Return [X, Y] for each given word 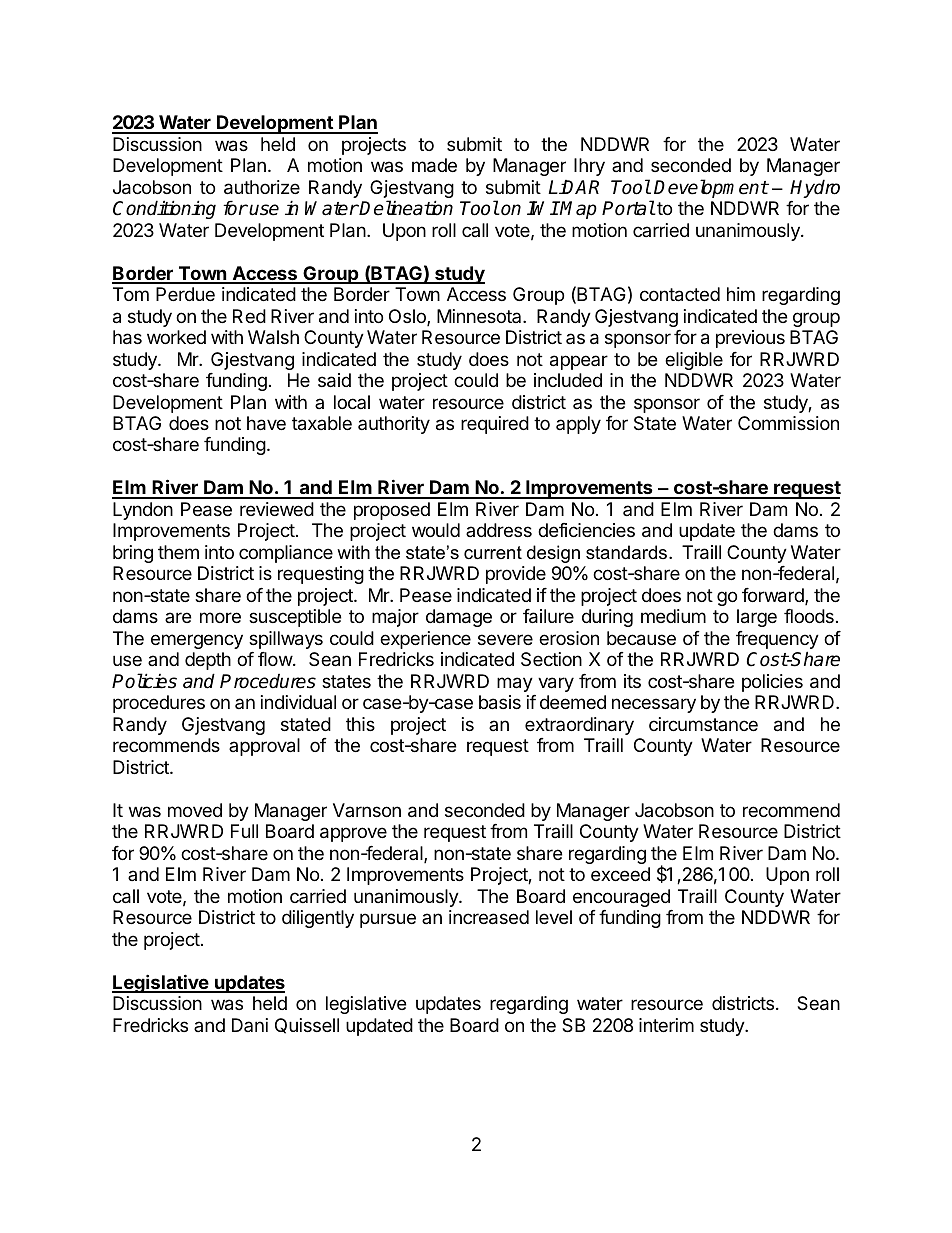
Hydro [815, 188]
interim [666, 1025]
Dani [250, 1025]
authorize [262, 187]
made [434, 165]
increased [489, 917]
